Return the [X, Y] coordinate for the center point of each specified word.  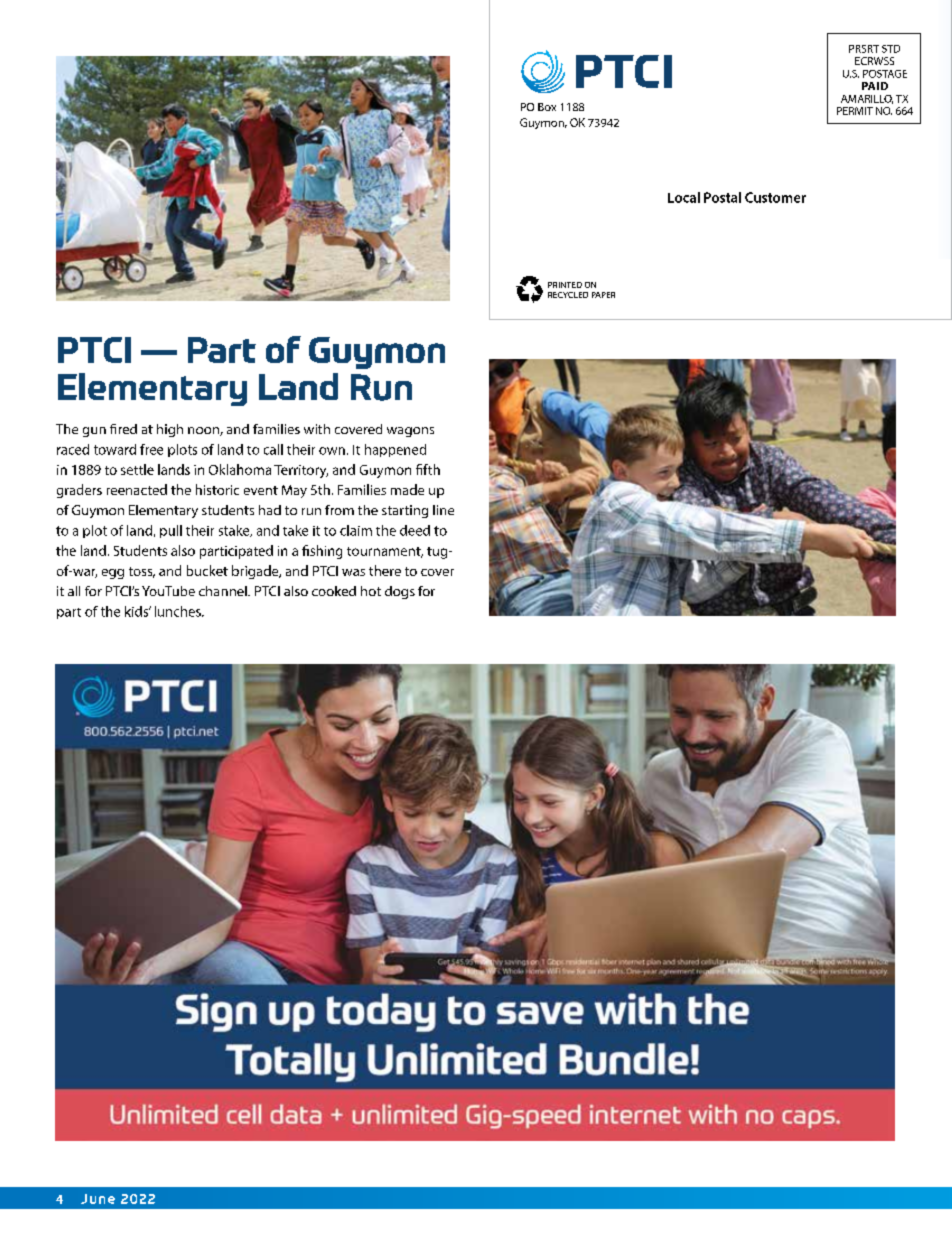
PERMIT [855, 111]
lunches [179, 611]
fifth [428, 469]
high [170, 430]
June [98, 1199]
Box [547, 107]
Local [684, 197]
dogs [400, 592]
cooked [334, 591]
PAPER [603, 295]
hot [371, 591]
